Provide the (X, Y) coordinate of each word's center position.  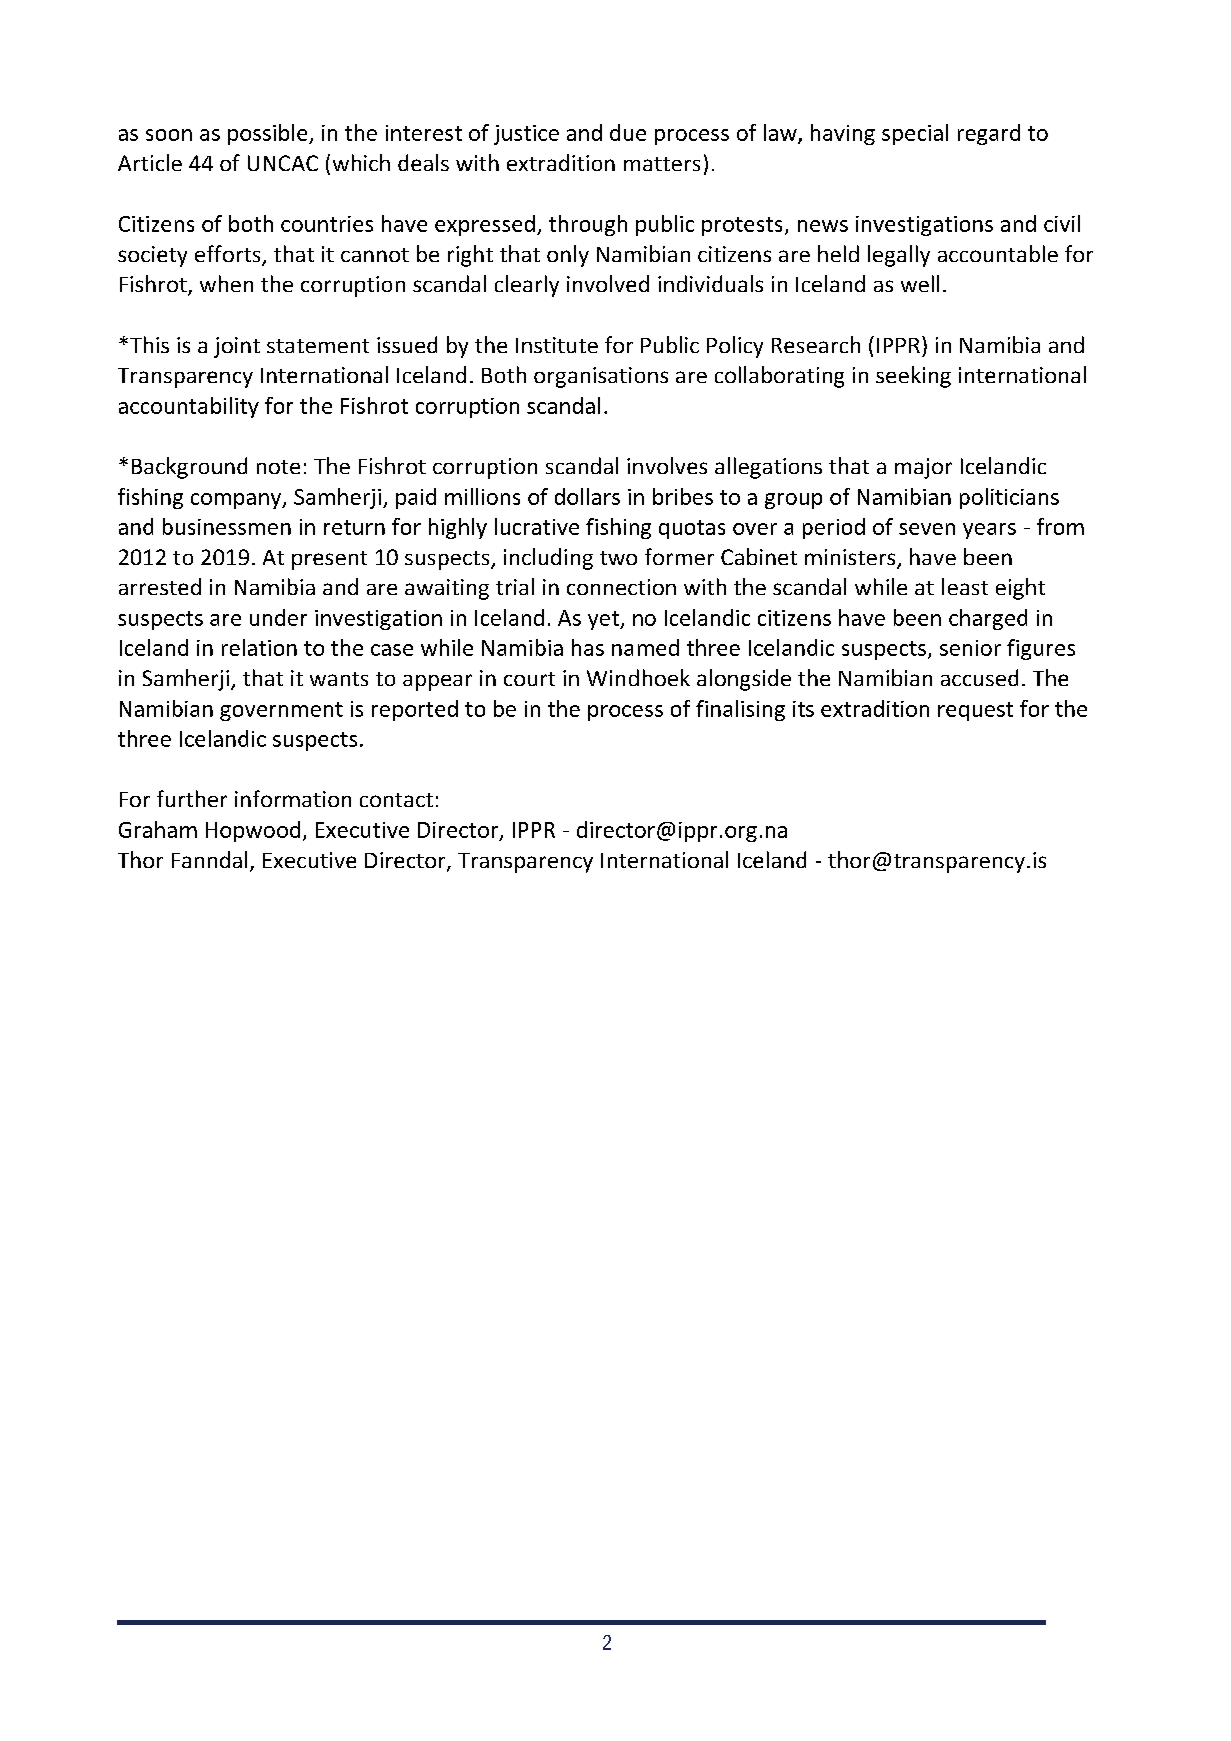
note (278, 467)
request (975, 711)
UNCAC (283, 163)
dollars (587, 496)
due (628, 132)
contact (396, 800)
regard (989, 134)
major (923, 468)
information (293, 798)
